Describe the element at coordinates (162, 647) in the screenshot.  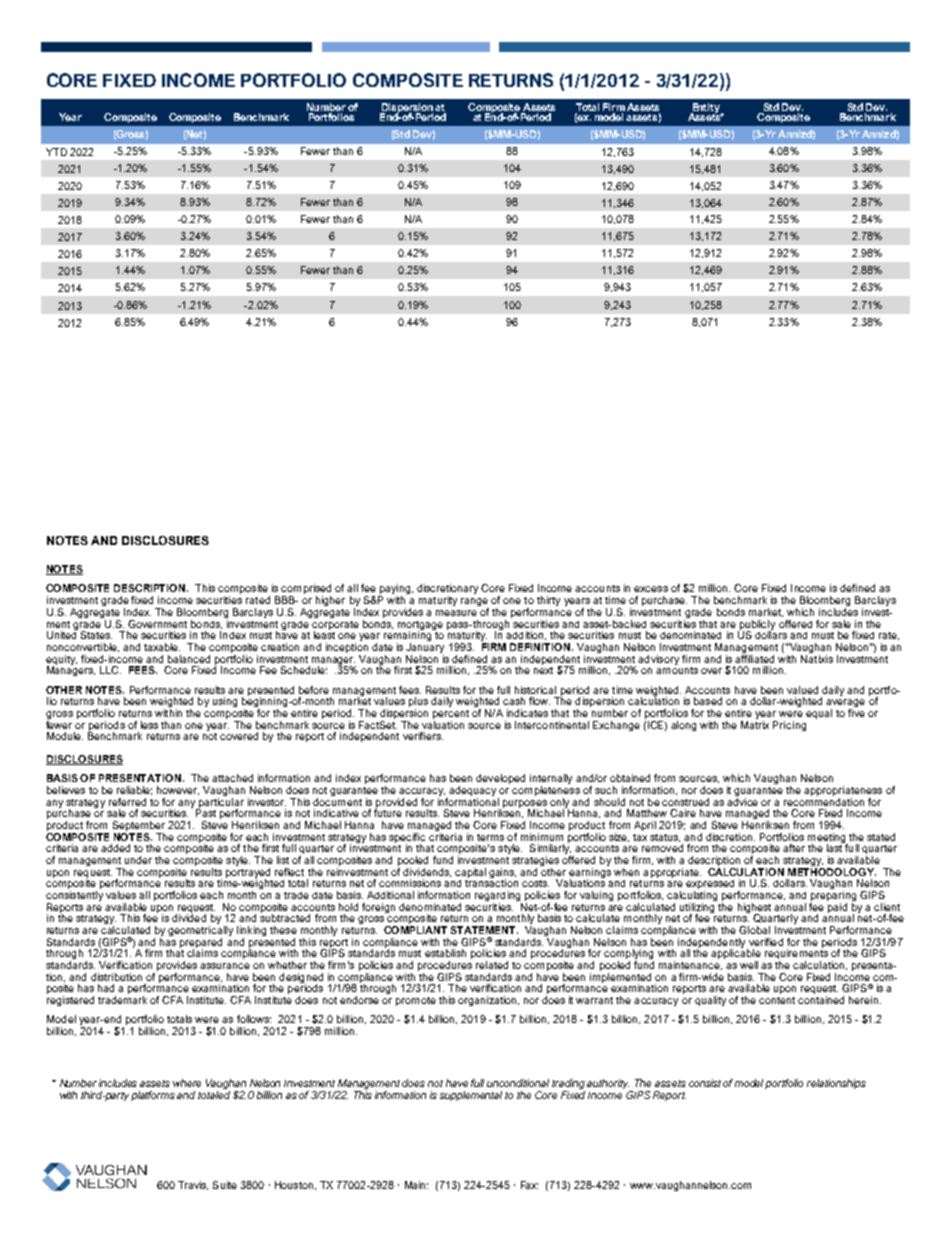
I see `taxable` at that location.
